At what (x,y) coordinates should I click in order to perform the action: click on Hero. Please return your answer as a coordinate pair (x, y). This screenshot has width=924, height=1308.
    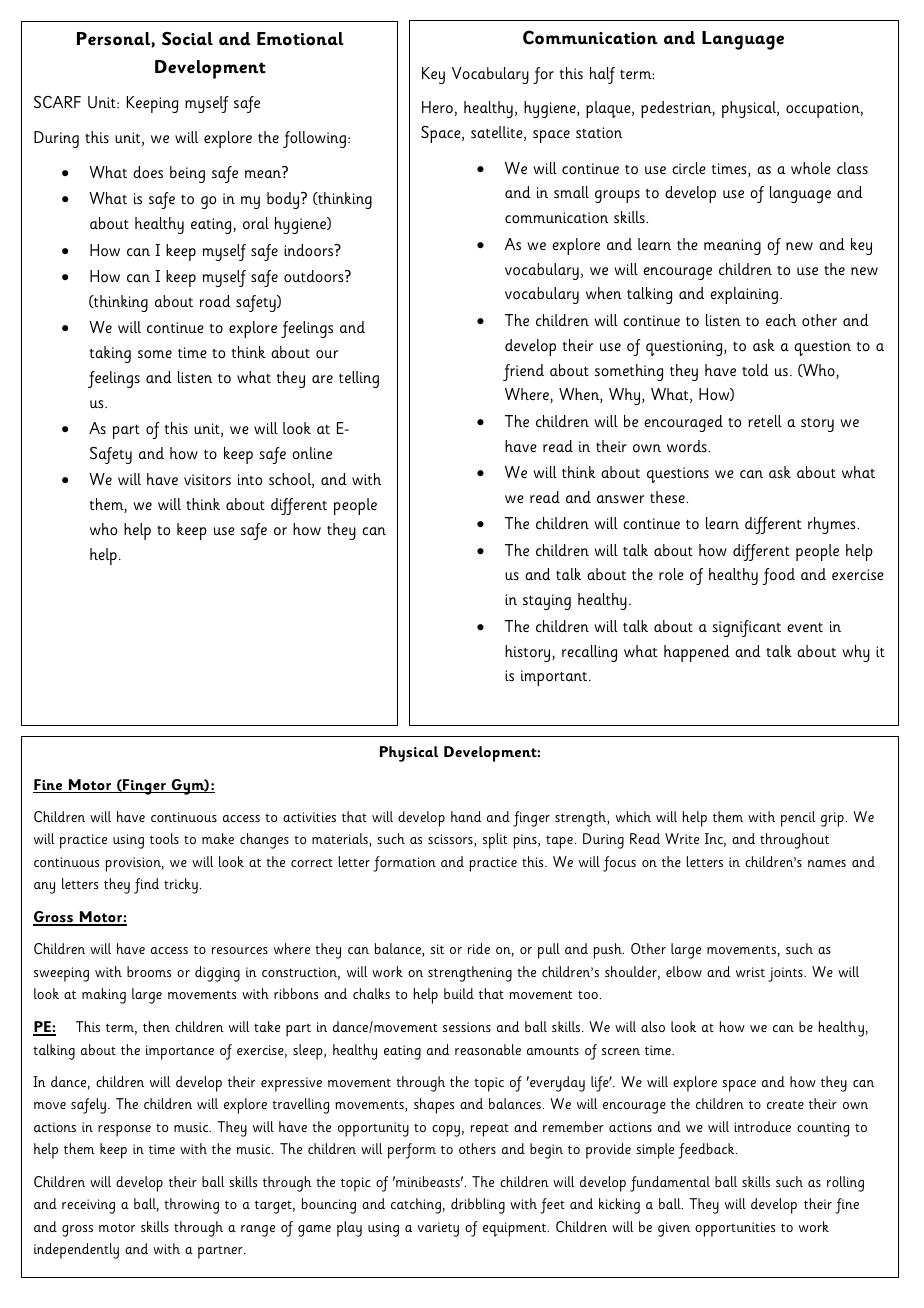
    Looking at the image, I should click on (437, 107).
